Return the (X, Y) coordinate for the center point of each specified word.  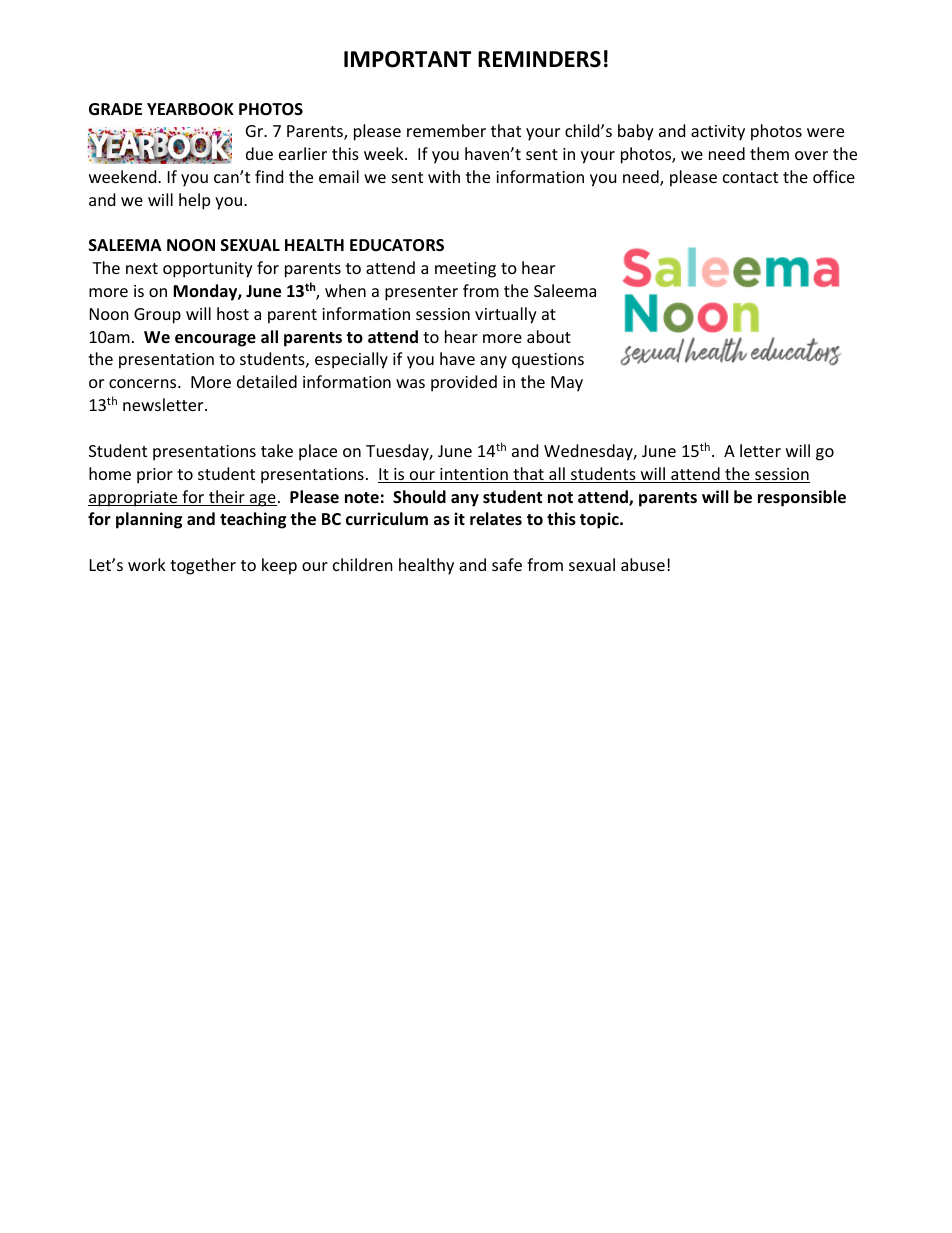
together (203, 566)
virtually (506, 315)
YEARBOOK (190, 109)
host (233, 313)
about (549, 336)
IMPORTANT (407, 59)
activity (718, 133)
